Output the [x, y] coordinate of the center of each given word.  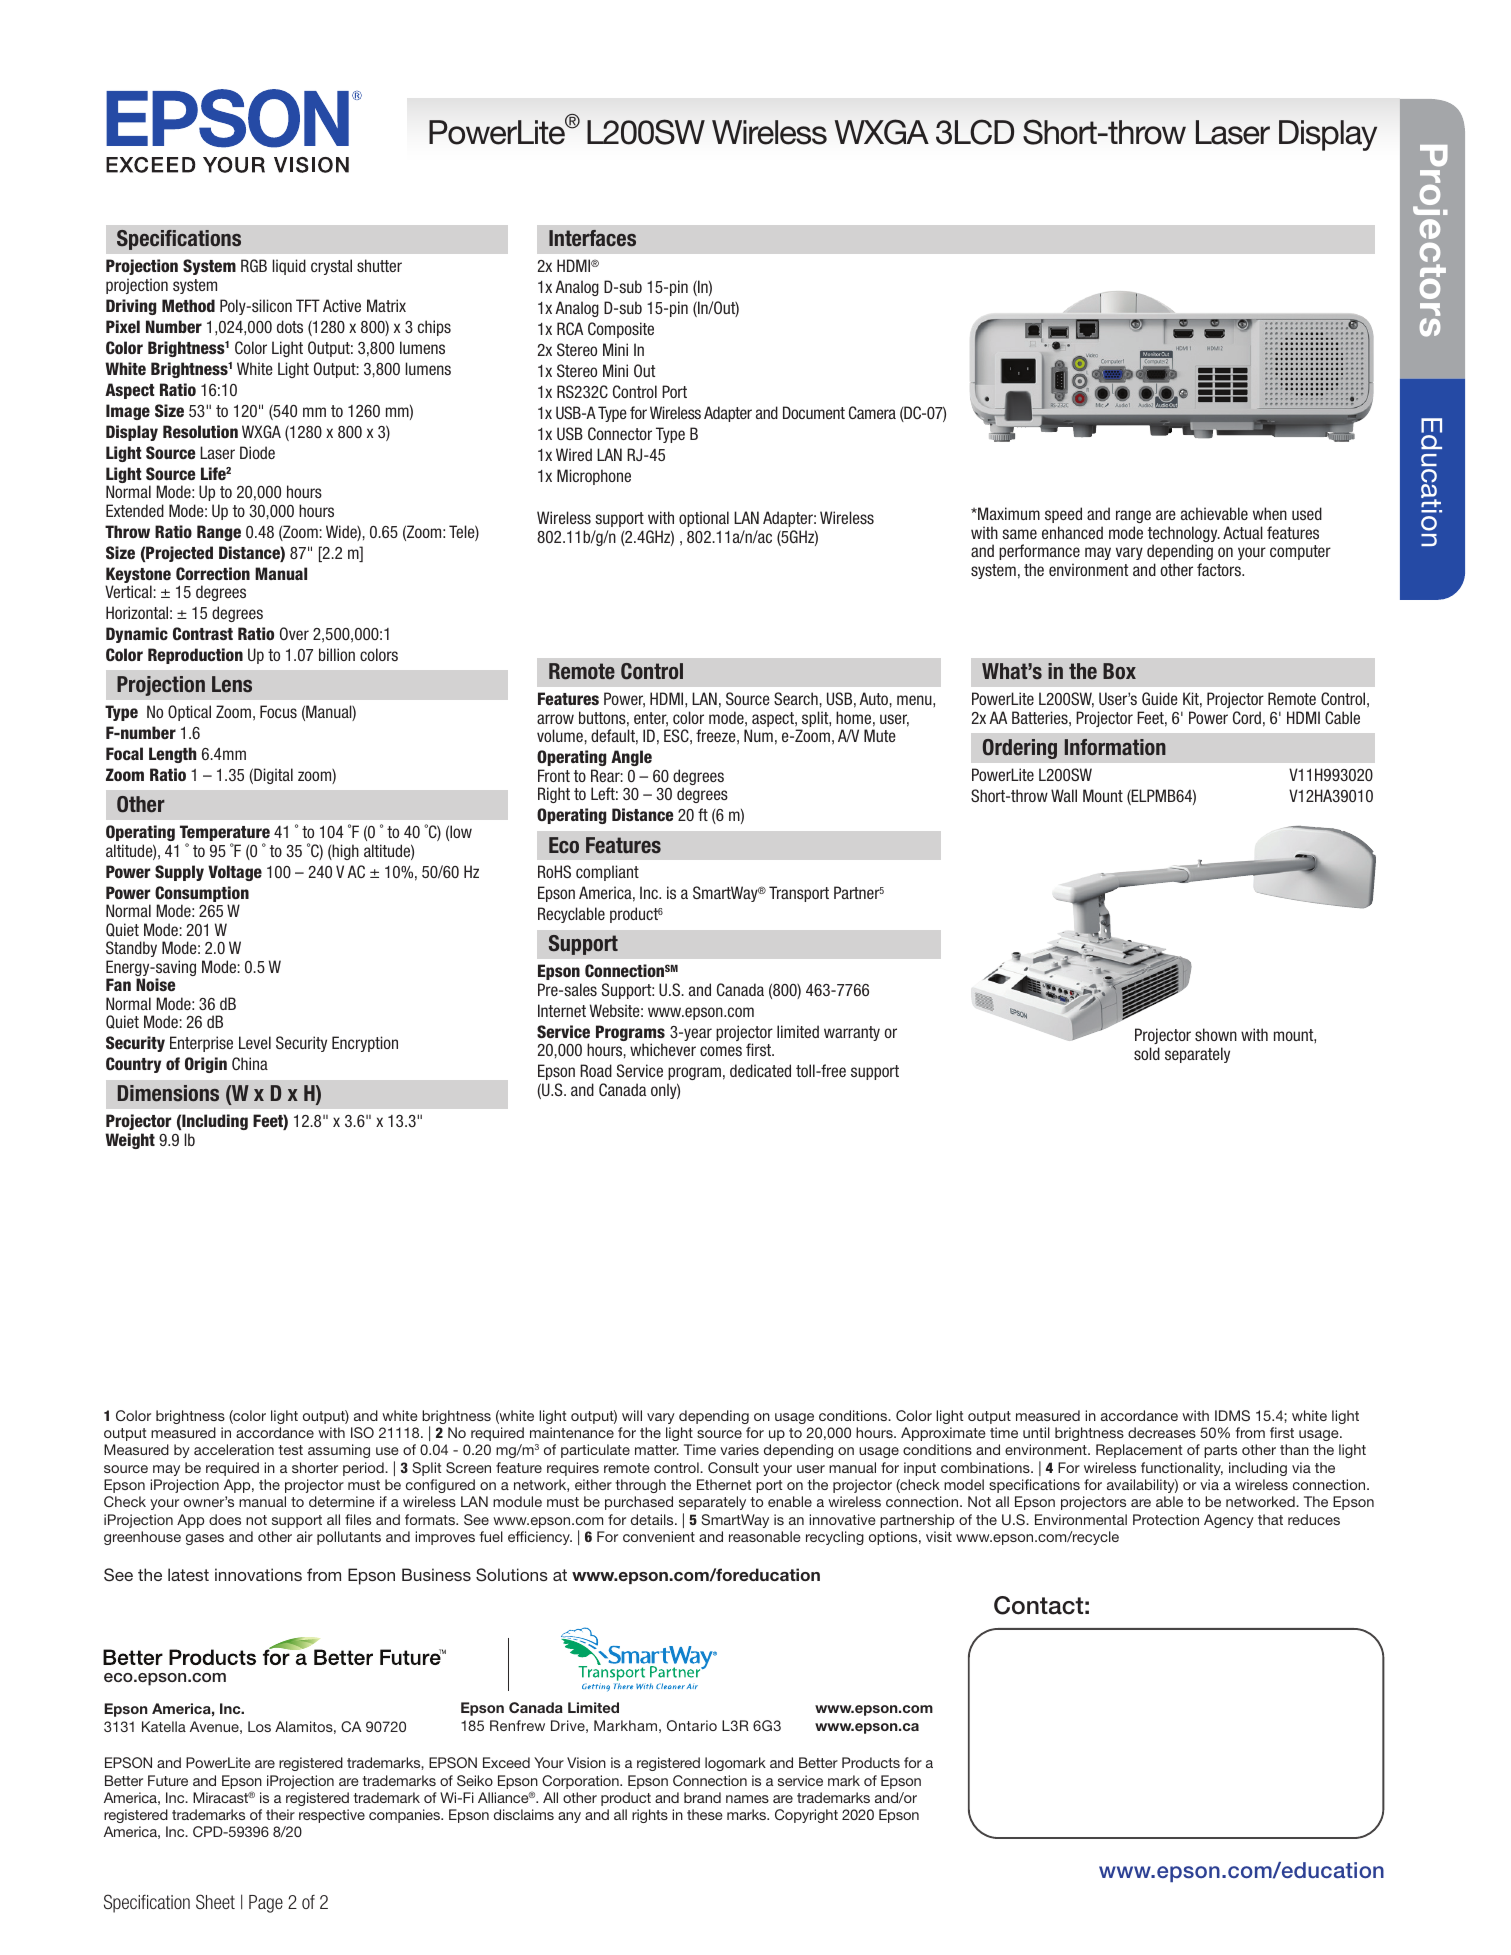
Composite [621, 330]
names [747, 1799]
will [632, 1415]
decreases [1162, 1432]
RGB [254, 265]
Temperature [225, 834]
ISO [362, 1433]
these [705, 1814]
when [1270, 513]
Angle [631, 758]
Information [1115, 747]
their [280, 1814]
